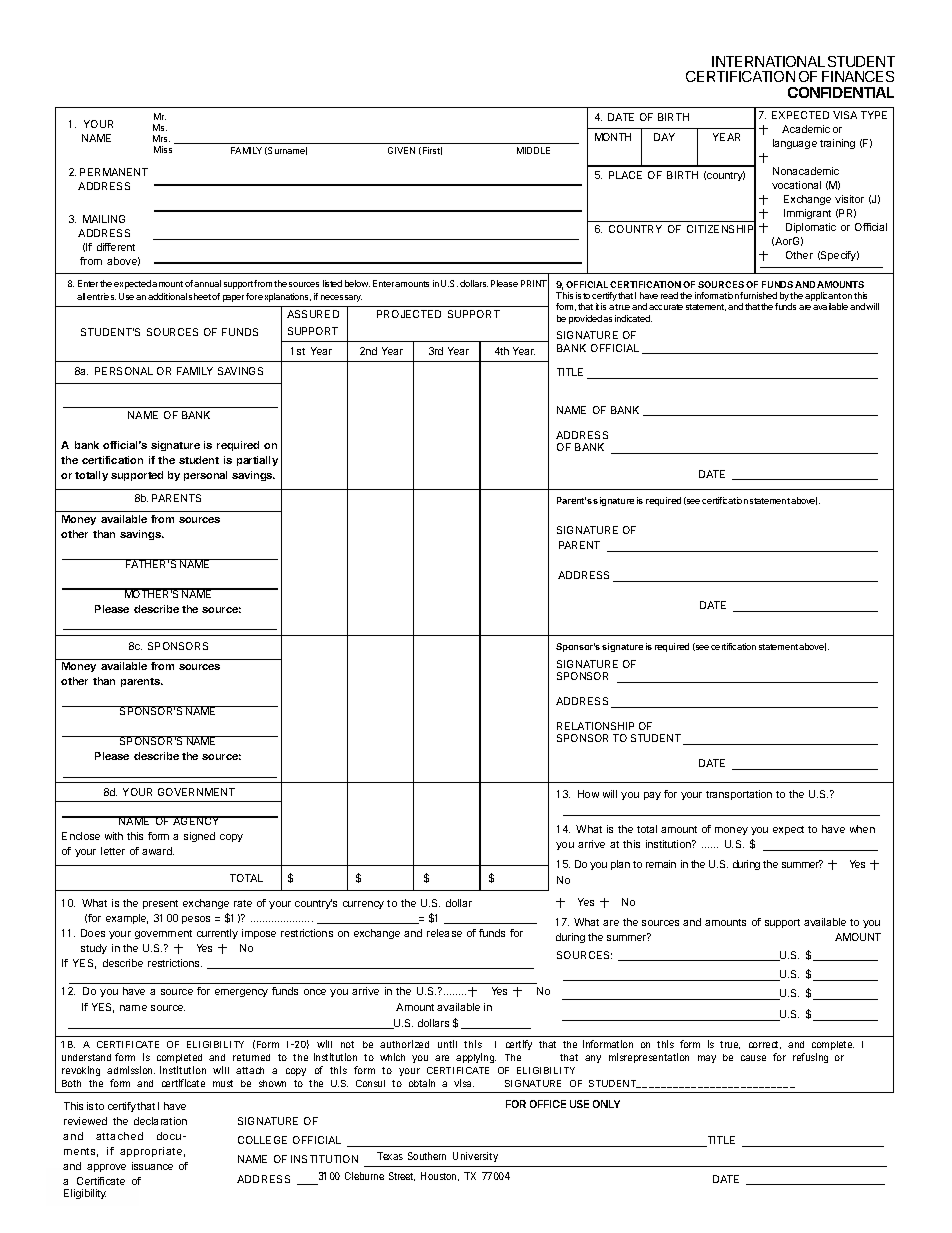 The width and height of the screenshot is (952, 1233). What do you see at coordinates (758, 295) in the screenshot?
I see `furnished` at bounding box center [758, 295].
